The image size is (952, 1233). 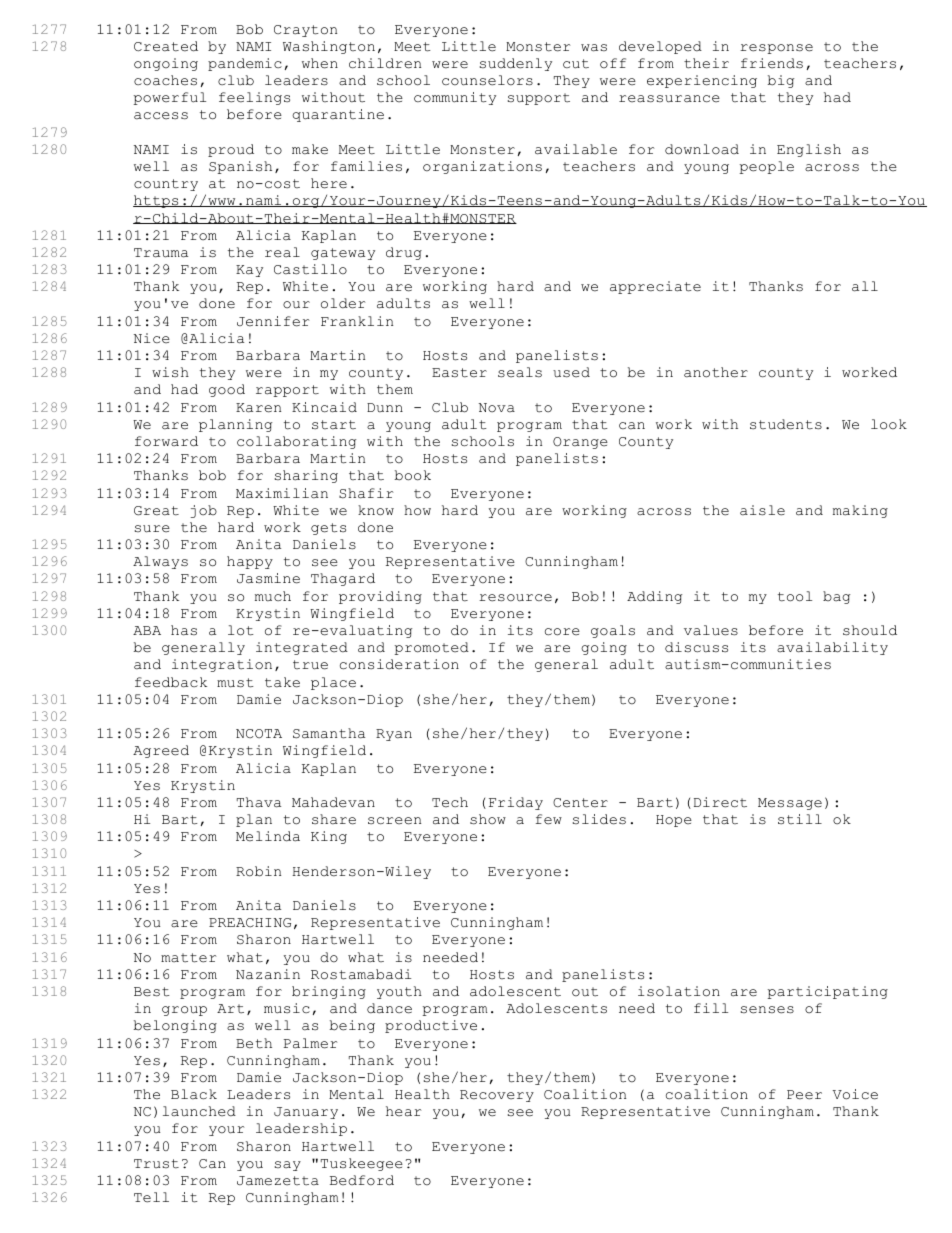 What do you see at coordinates (288, 1166) in the screenshot?
I see `say` at bounding box center [288, 1166].
